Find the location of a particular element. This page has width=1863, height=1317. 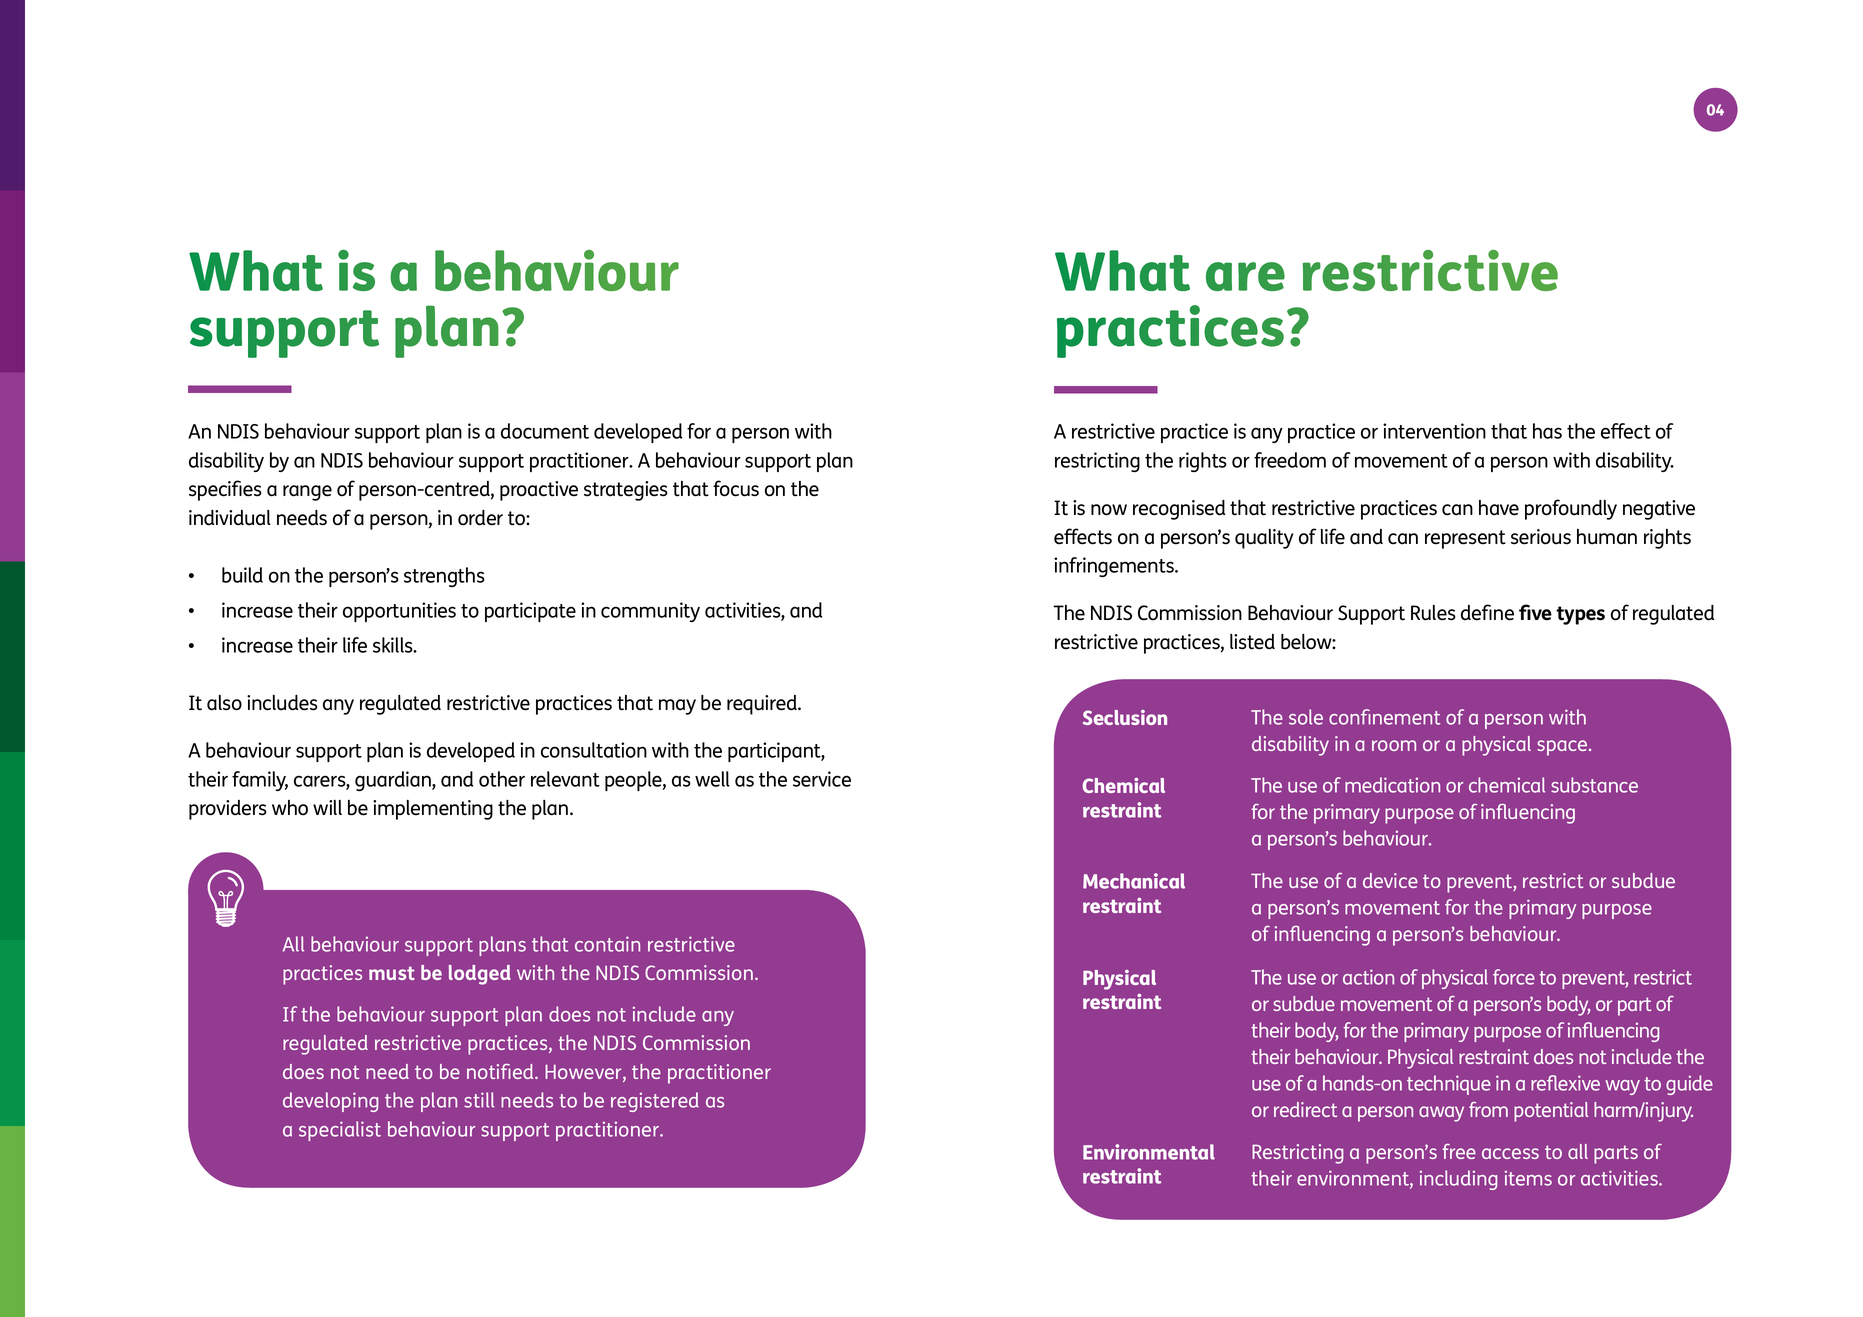

specialist is located at coordinates (340, 1131).
